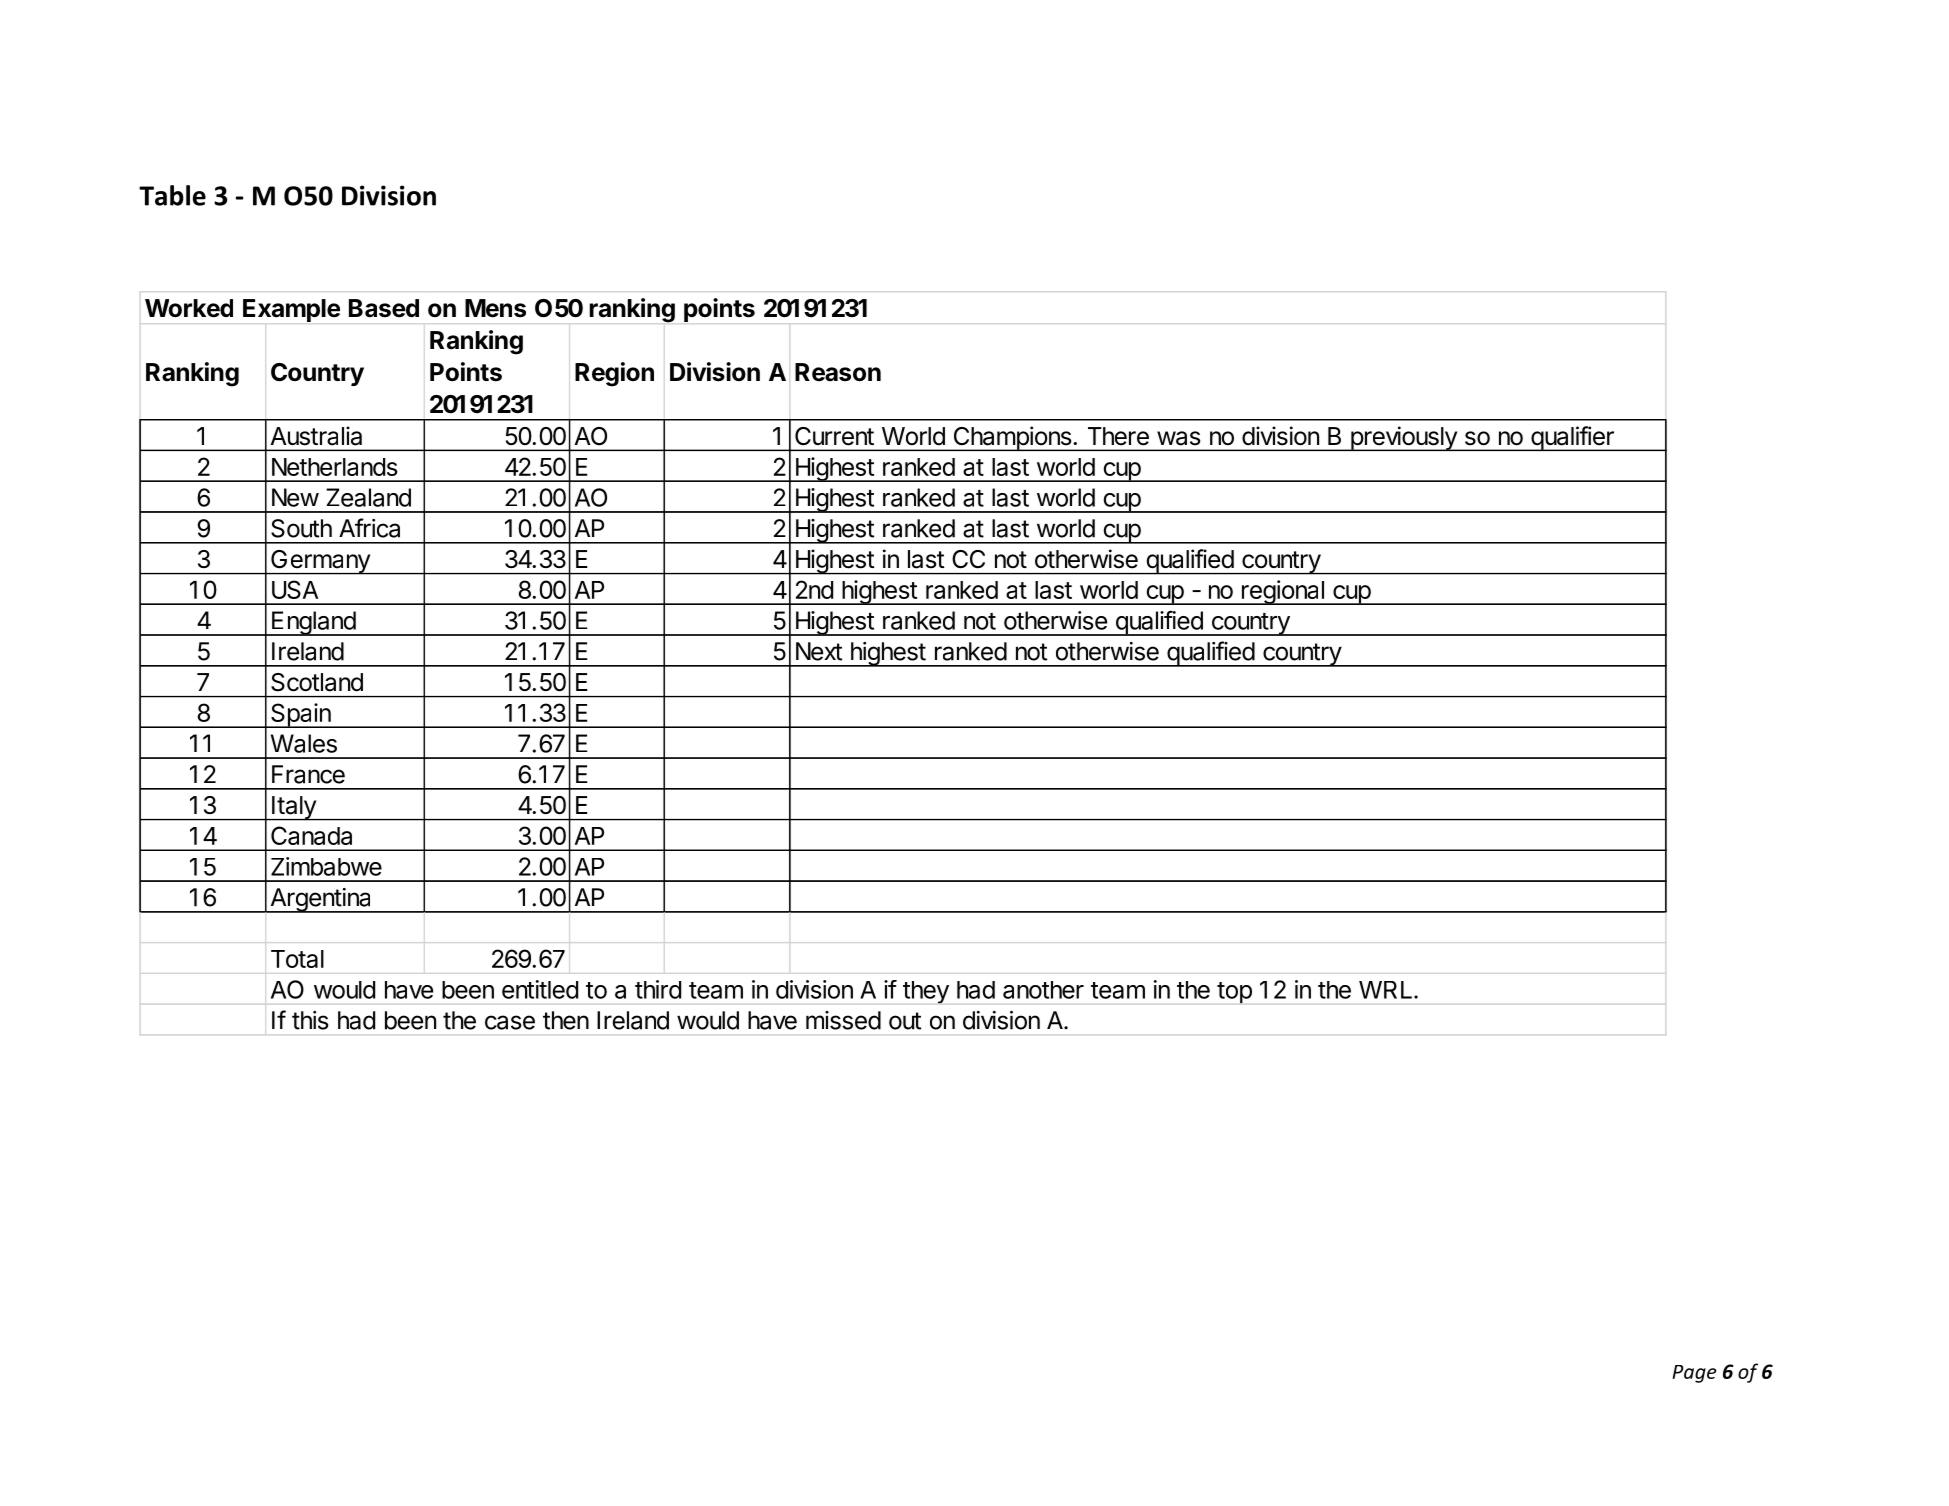  I want to click on top, so click(1234, 993).
